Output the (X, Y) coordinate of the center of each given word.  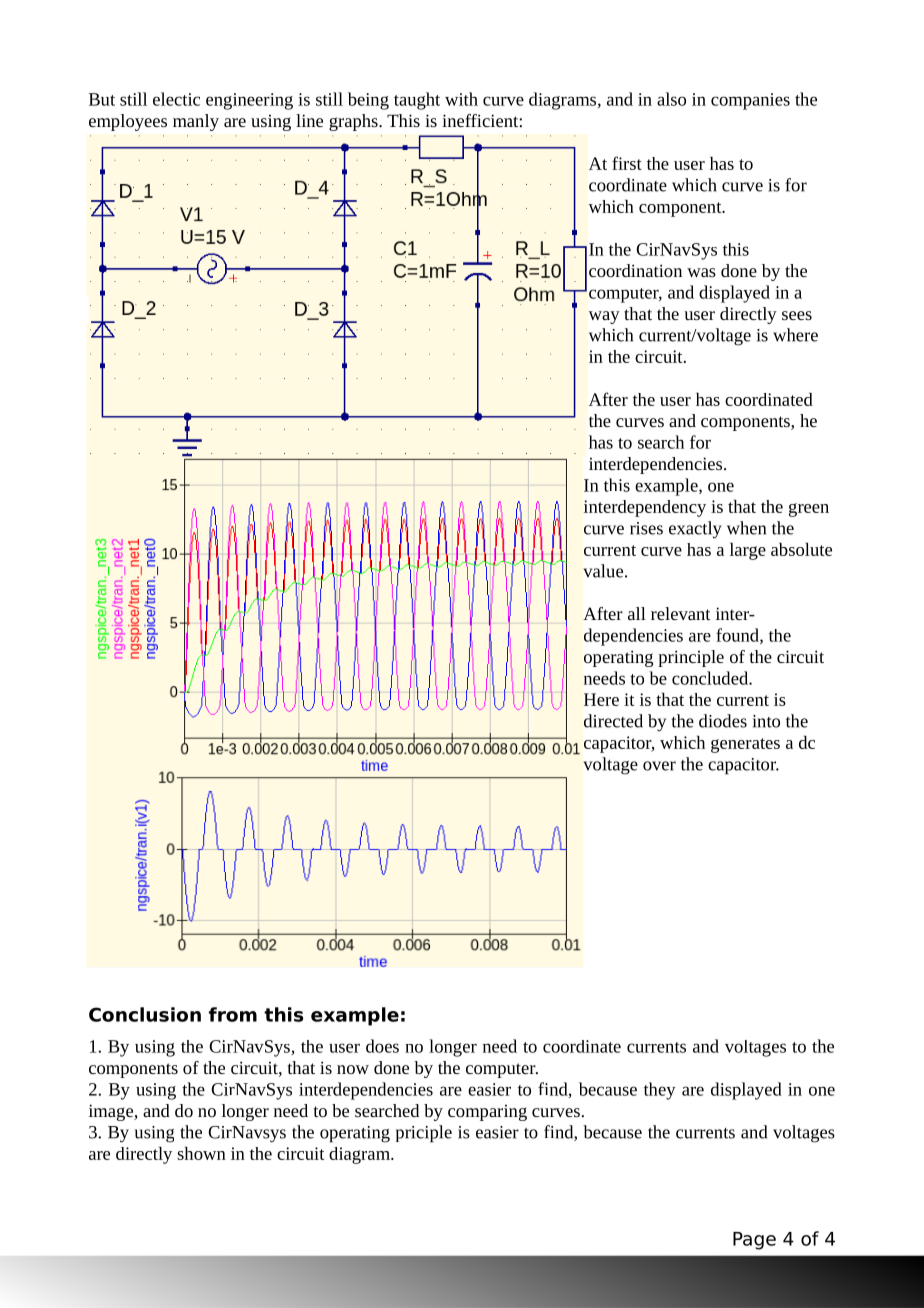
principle (691, 658)
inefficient (481, 120)
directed (613, 721)
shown (201, 1153)
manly (196, 122)
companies (750, 101)
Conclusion (145, 1014)
